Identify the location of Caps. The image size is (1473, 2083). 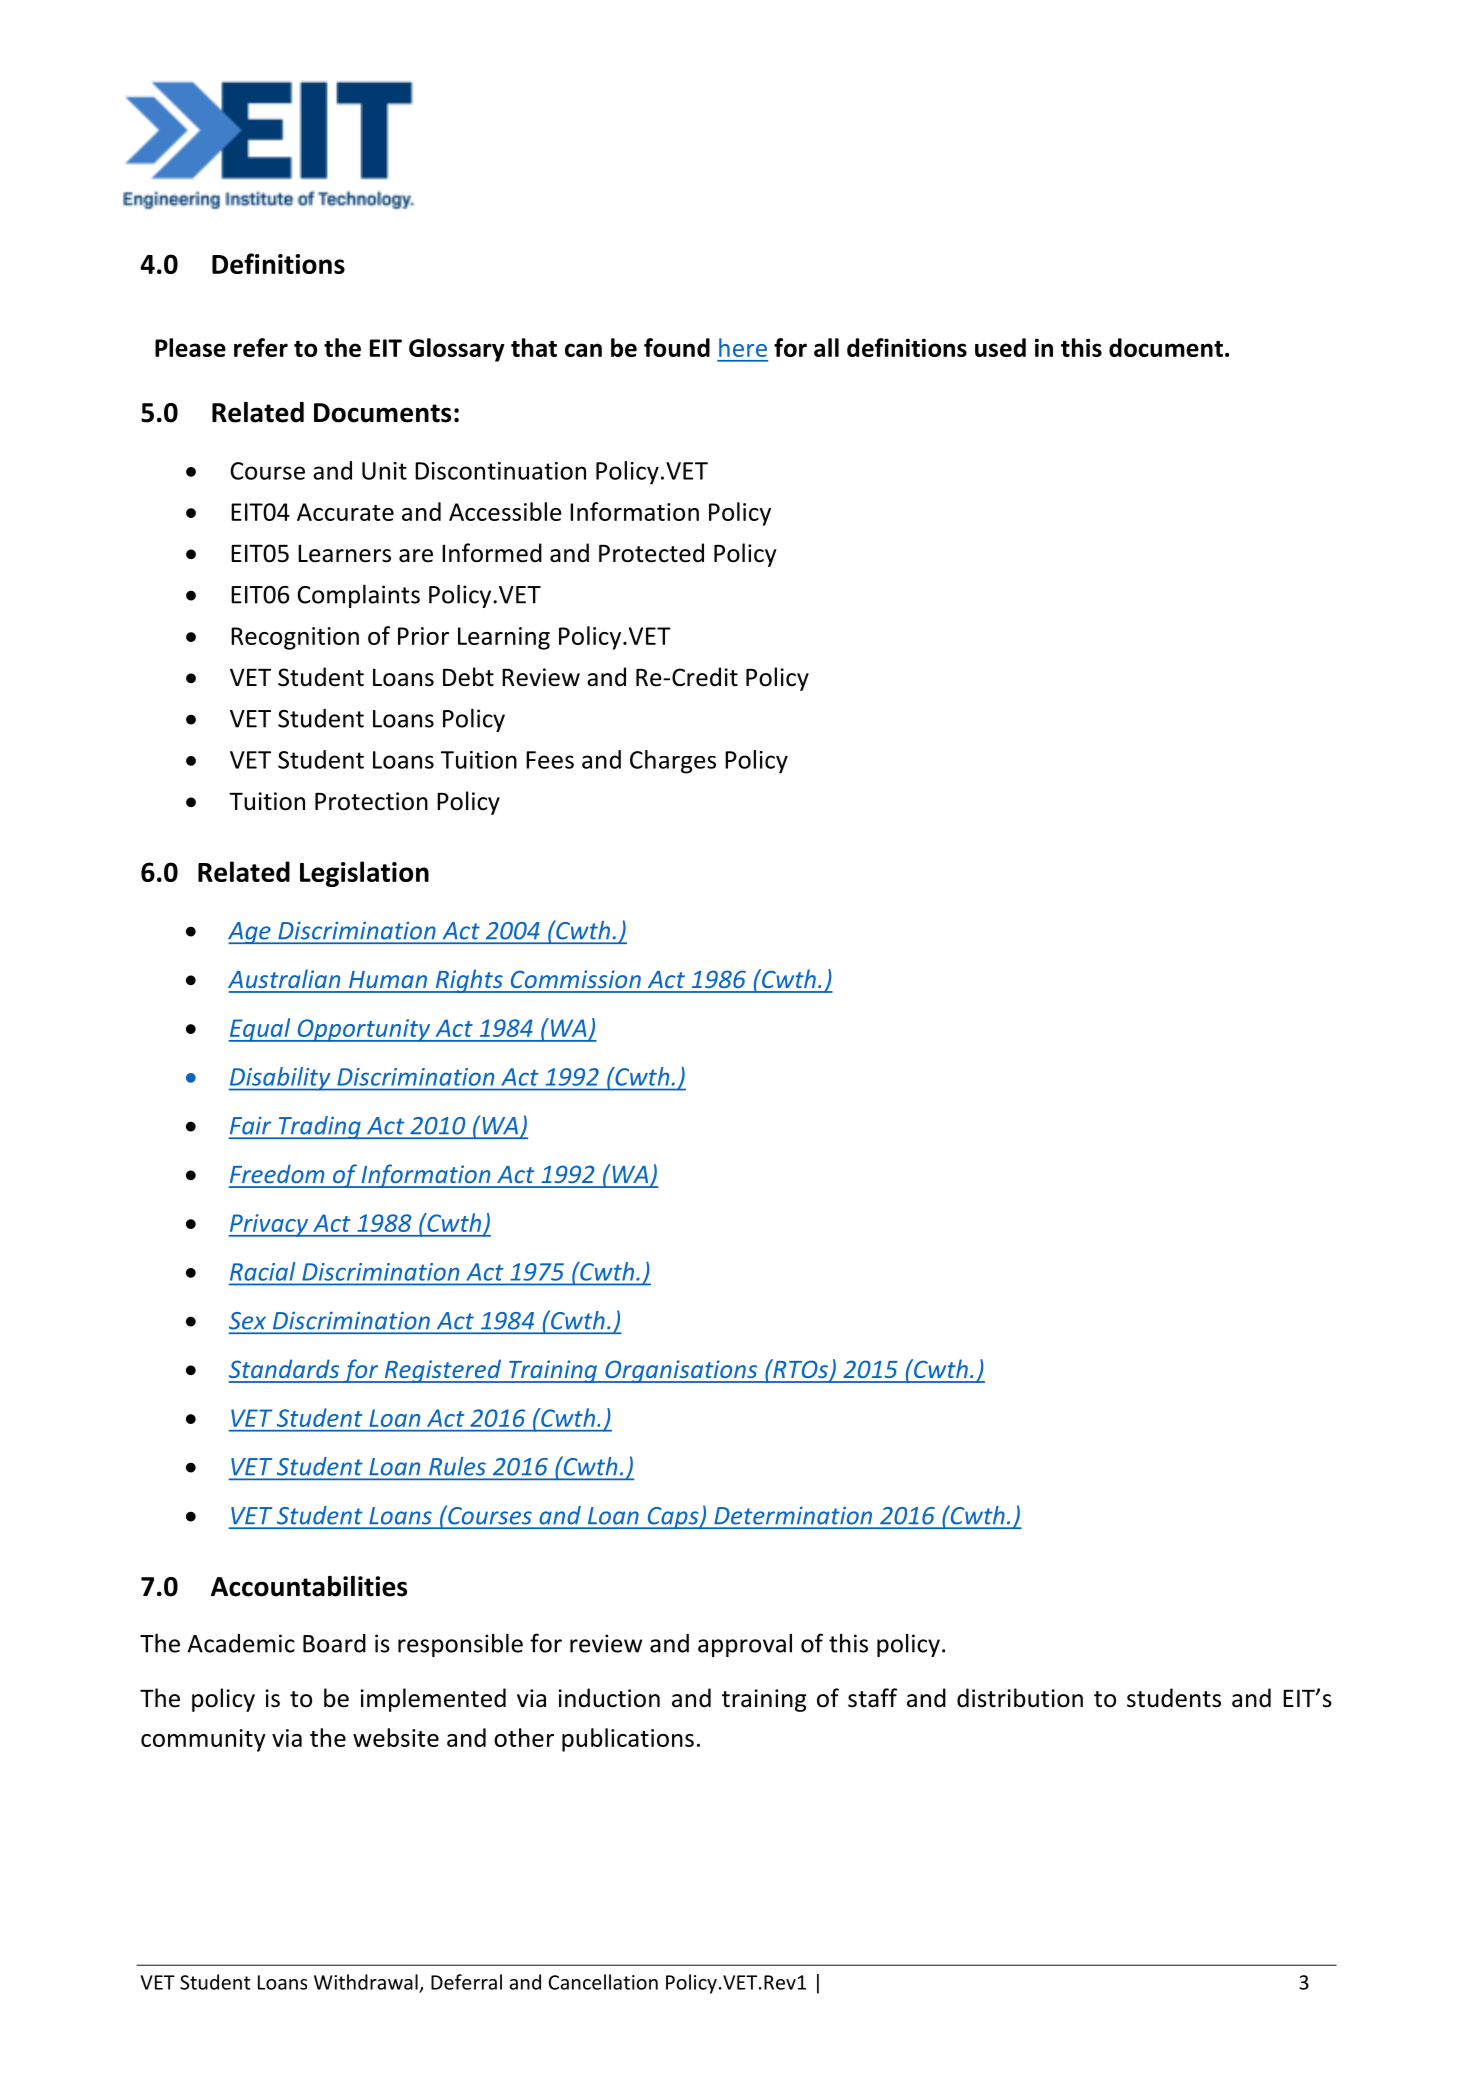
(673, 1518).
